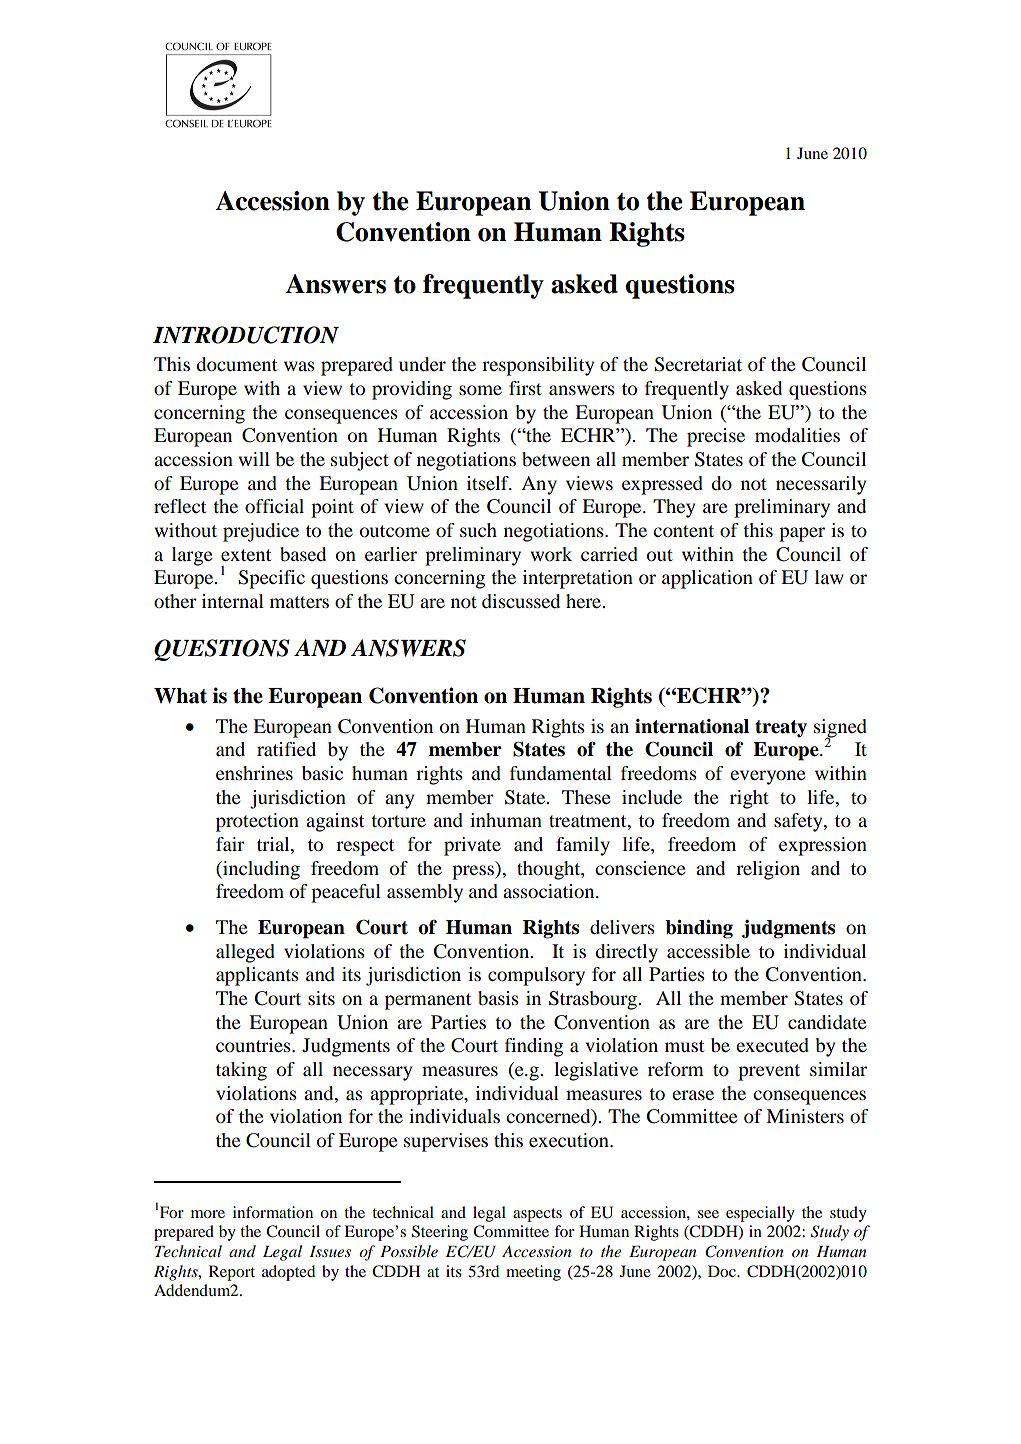 The height and width of the image is (1444, 1021). I want to click on Secretariat, so click(698, 364).
